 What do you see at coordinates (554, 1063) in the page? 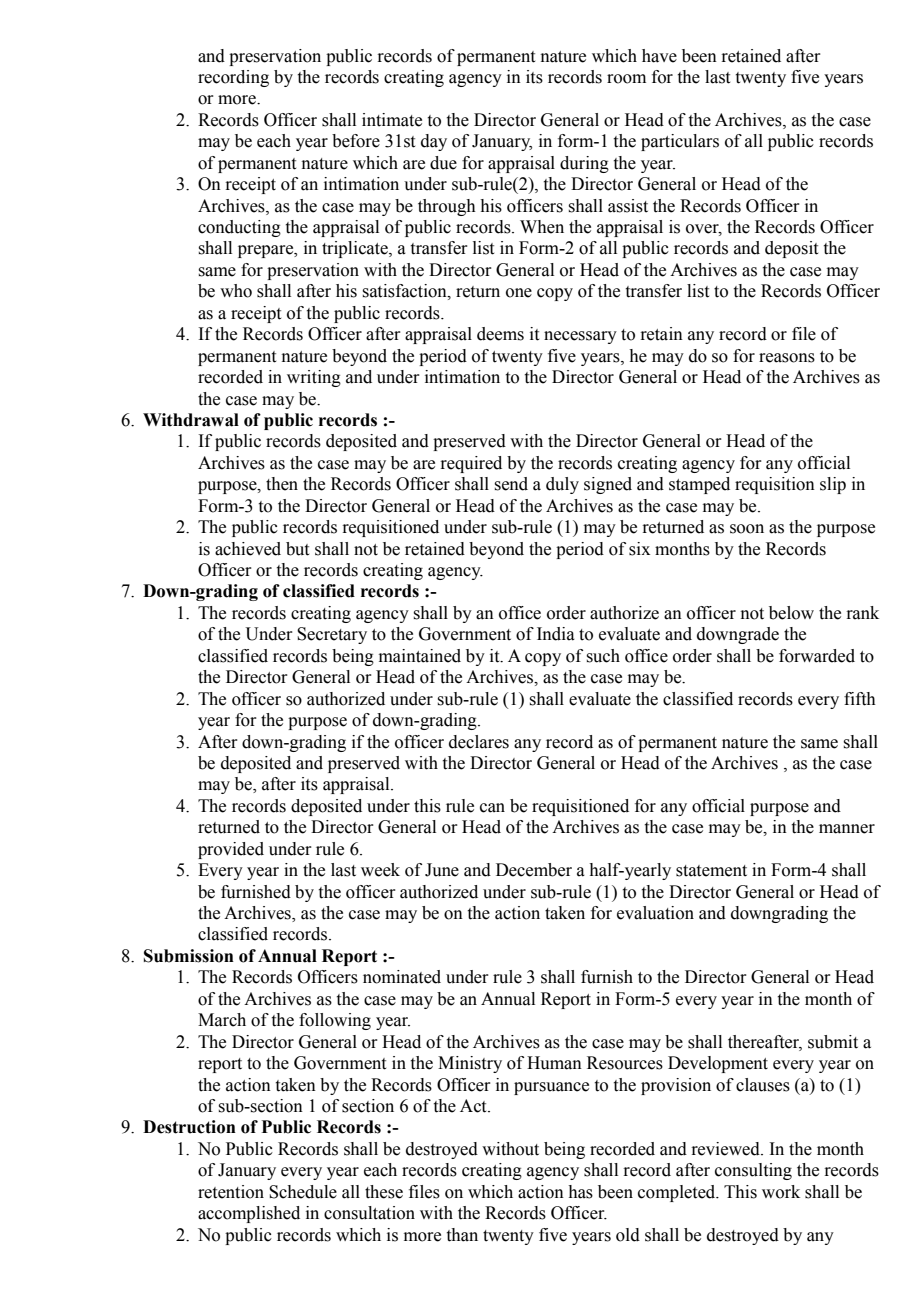
I see `Human` at bounding box center [554, 1063].
